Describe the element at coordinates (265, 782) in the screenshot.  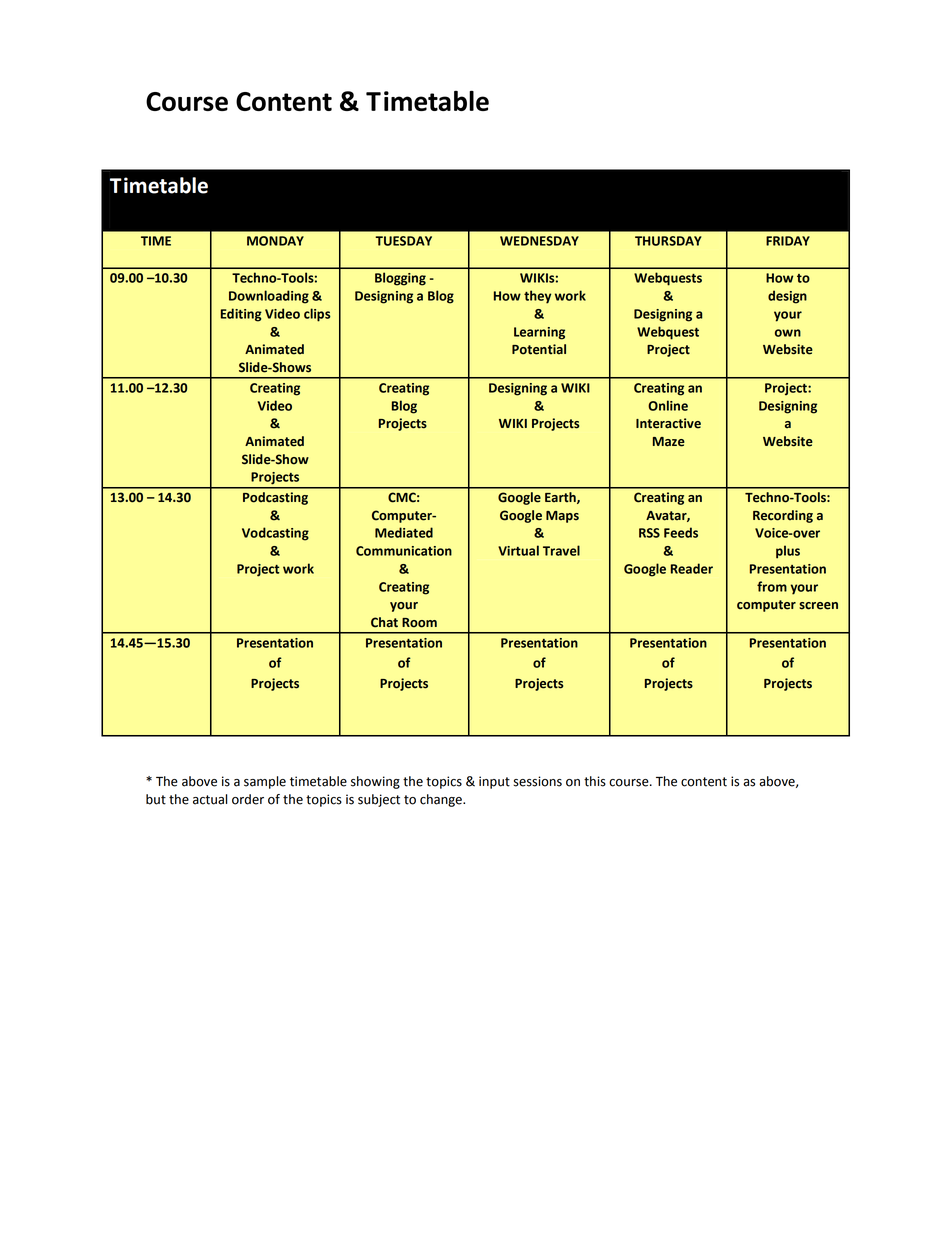
I see `sample` at that location.
